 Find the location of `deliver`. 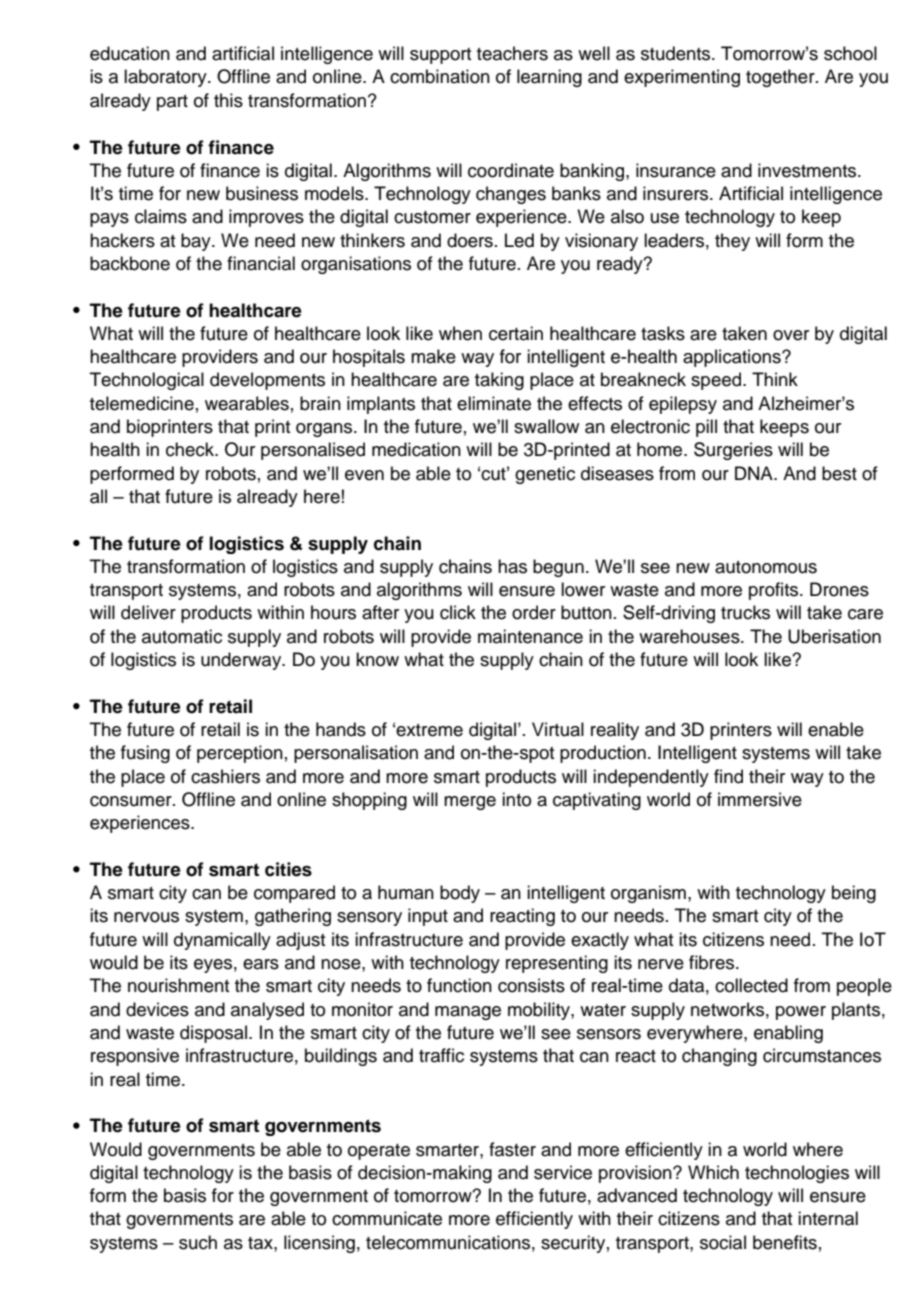

deliver is located at coordinates (148, 612).
